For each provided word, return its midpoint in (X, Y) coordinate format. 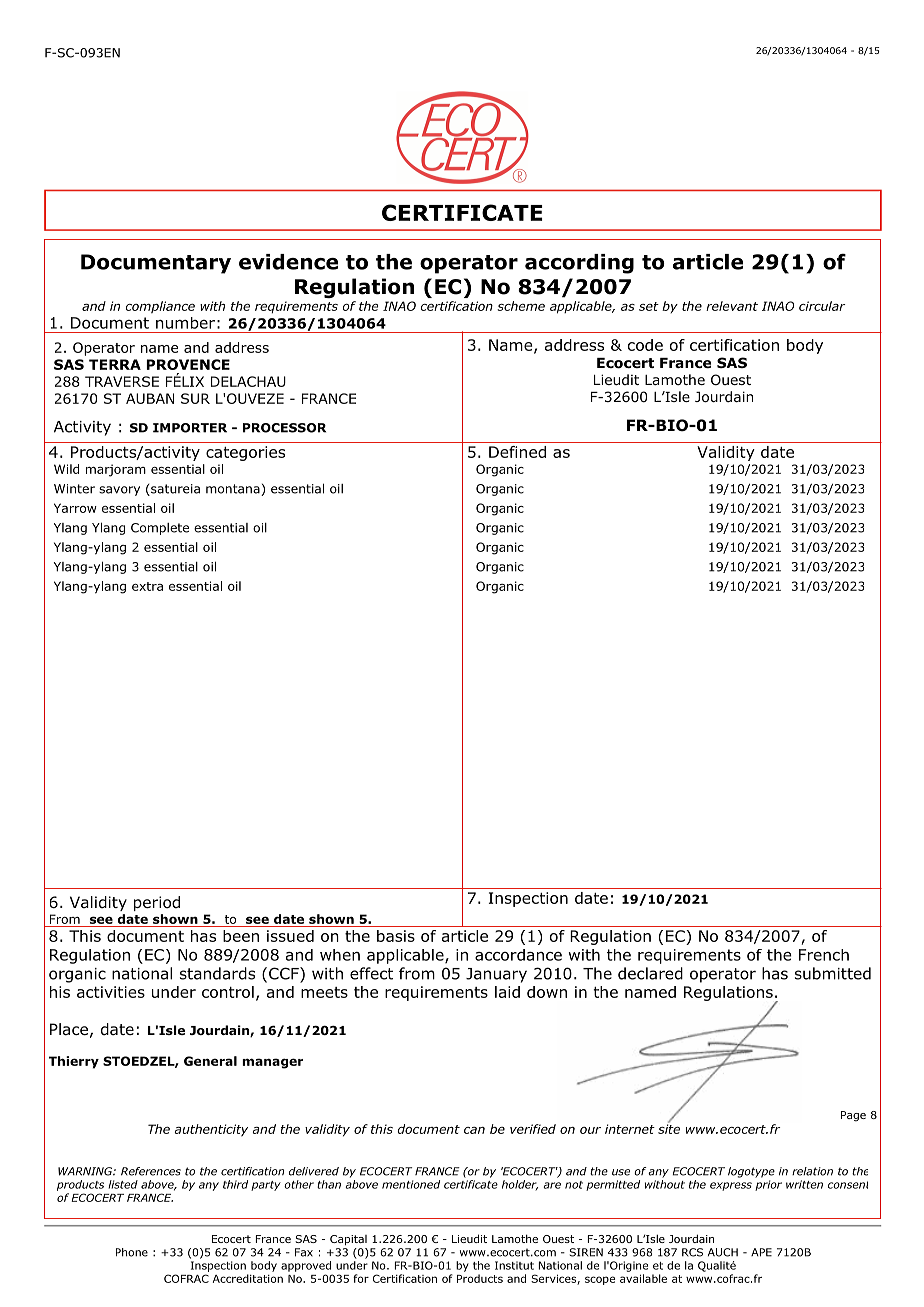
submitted (833, 973)
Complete (160, 529)
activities (111, 992)
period (157, 903)
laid (507, 992)
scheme (521, 306)
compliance (160, 307)
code (645, 345)
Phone (132, 1252)
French (824, 955)
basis (396, 936)
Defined (517, 452)
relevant (732, 306)
